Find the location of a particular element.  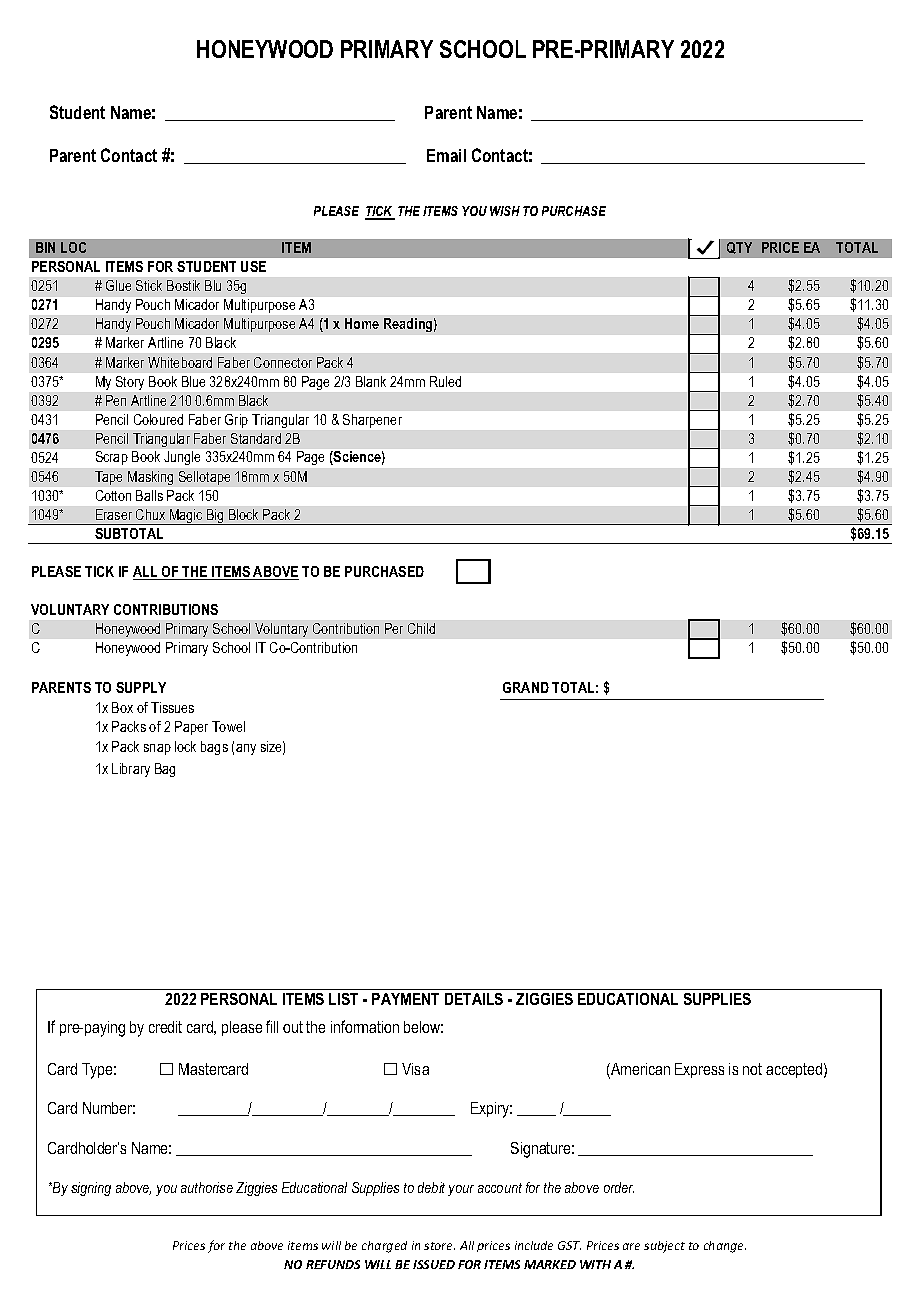

American is located at coordinates (639, 1070).
